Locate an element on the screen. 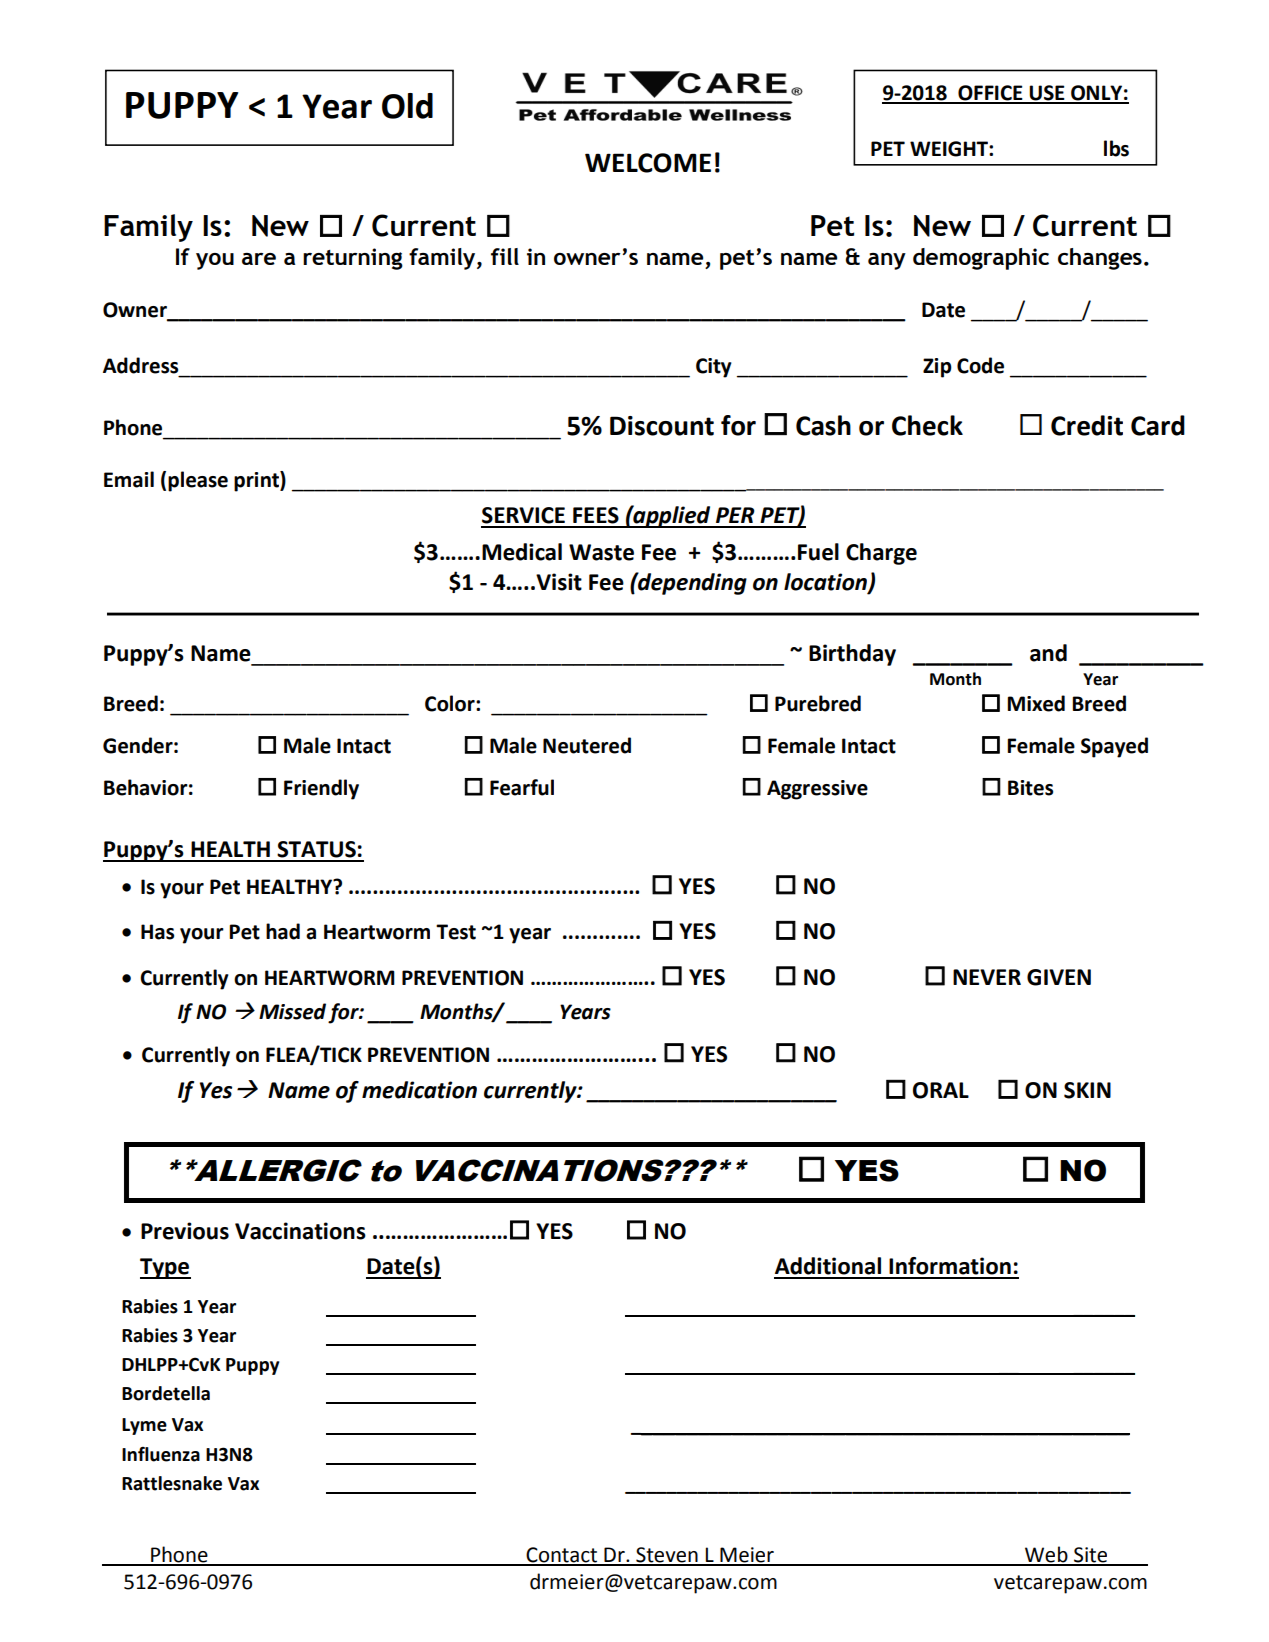 The image size is (1269, 1642). Bites is located at coordinates (1030, 788).
